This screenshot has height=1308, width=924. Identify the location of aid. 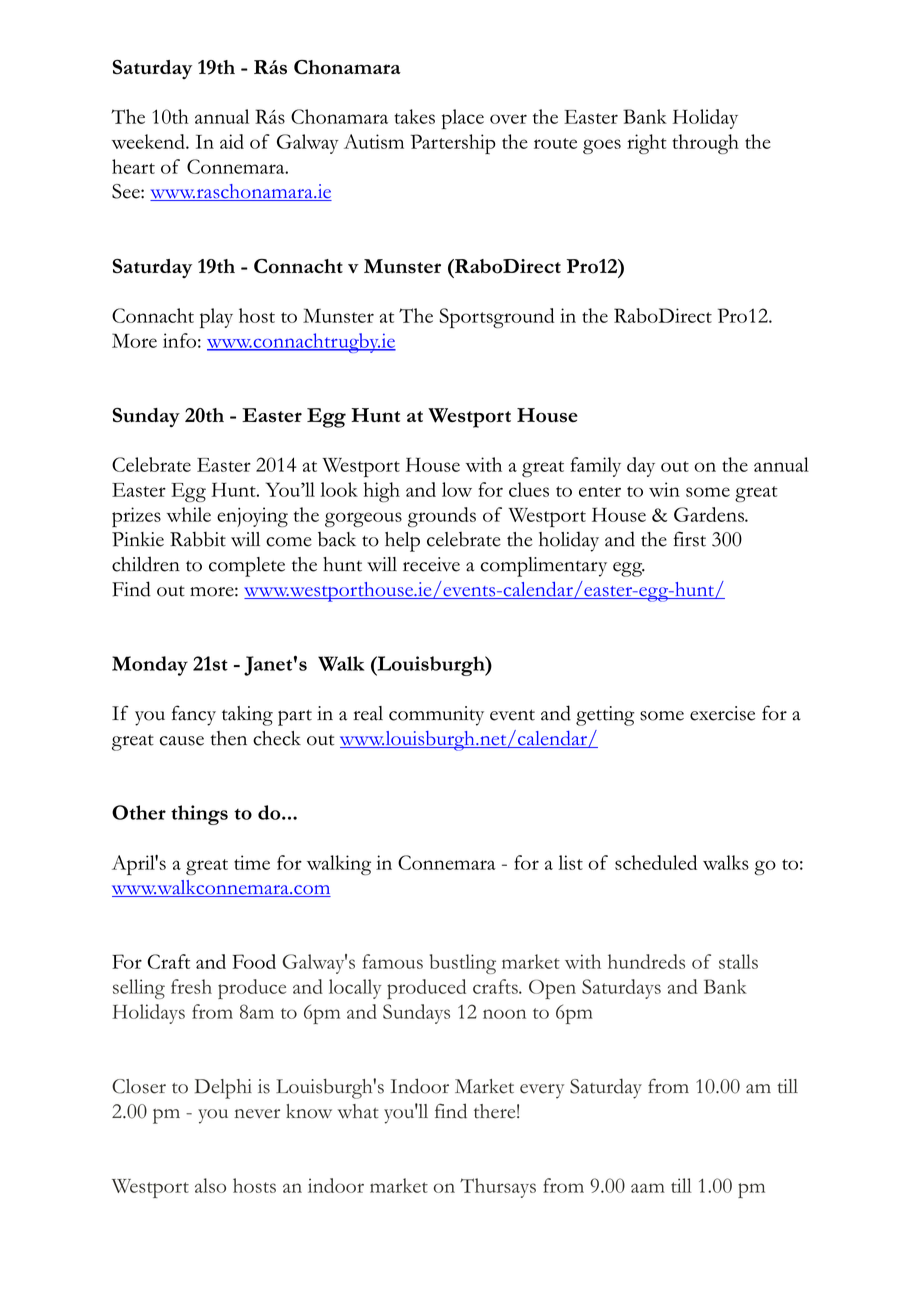
(232, 141).
